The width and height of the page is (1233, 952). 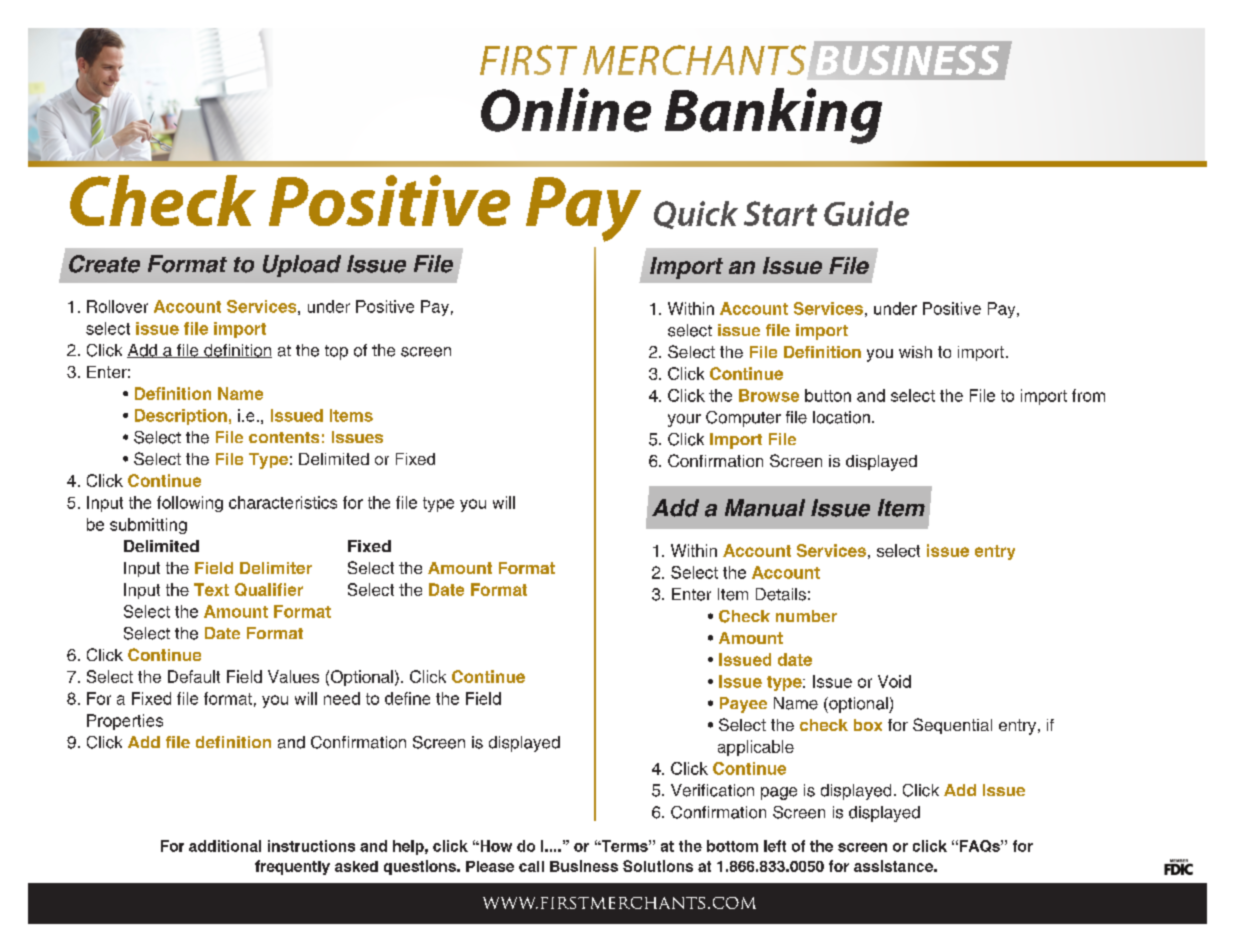 What do you see at coordinates (566, 110) in the page?
I see `Online` at bounding box center [566, 110].
